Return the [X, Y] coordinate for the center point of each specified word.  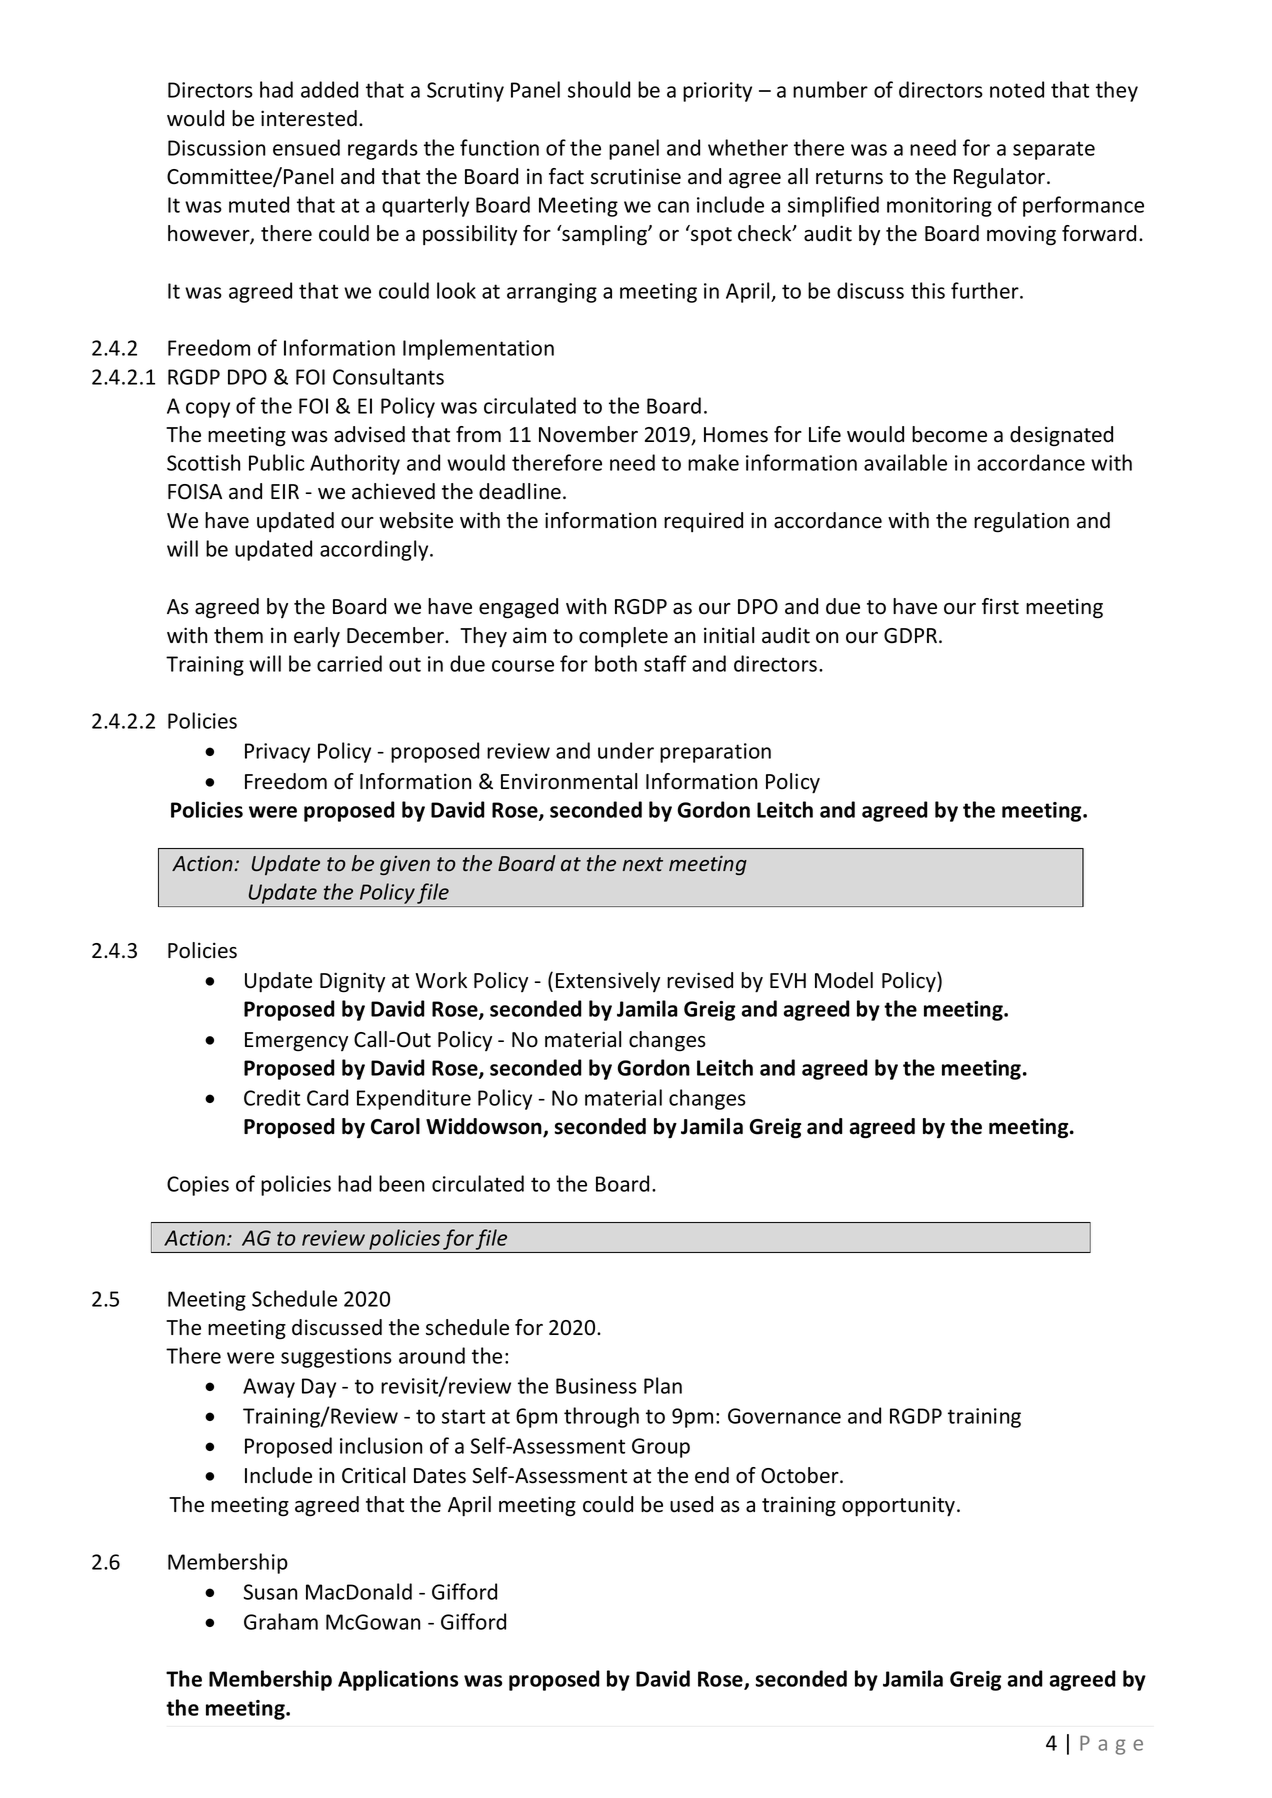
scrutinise [636, 176]
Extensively [608, 982]
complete [623, 637]
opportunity [900, 1506]
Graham [281, 1621]
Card [327, 1097]
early [317, 637]
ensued [306, 147]
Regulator [1001, 178]
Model [844, 980]
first [1000, 606]
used [691, 1504]
